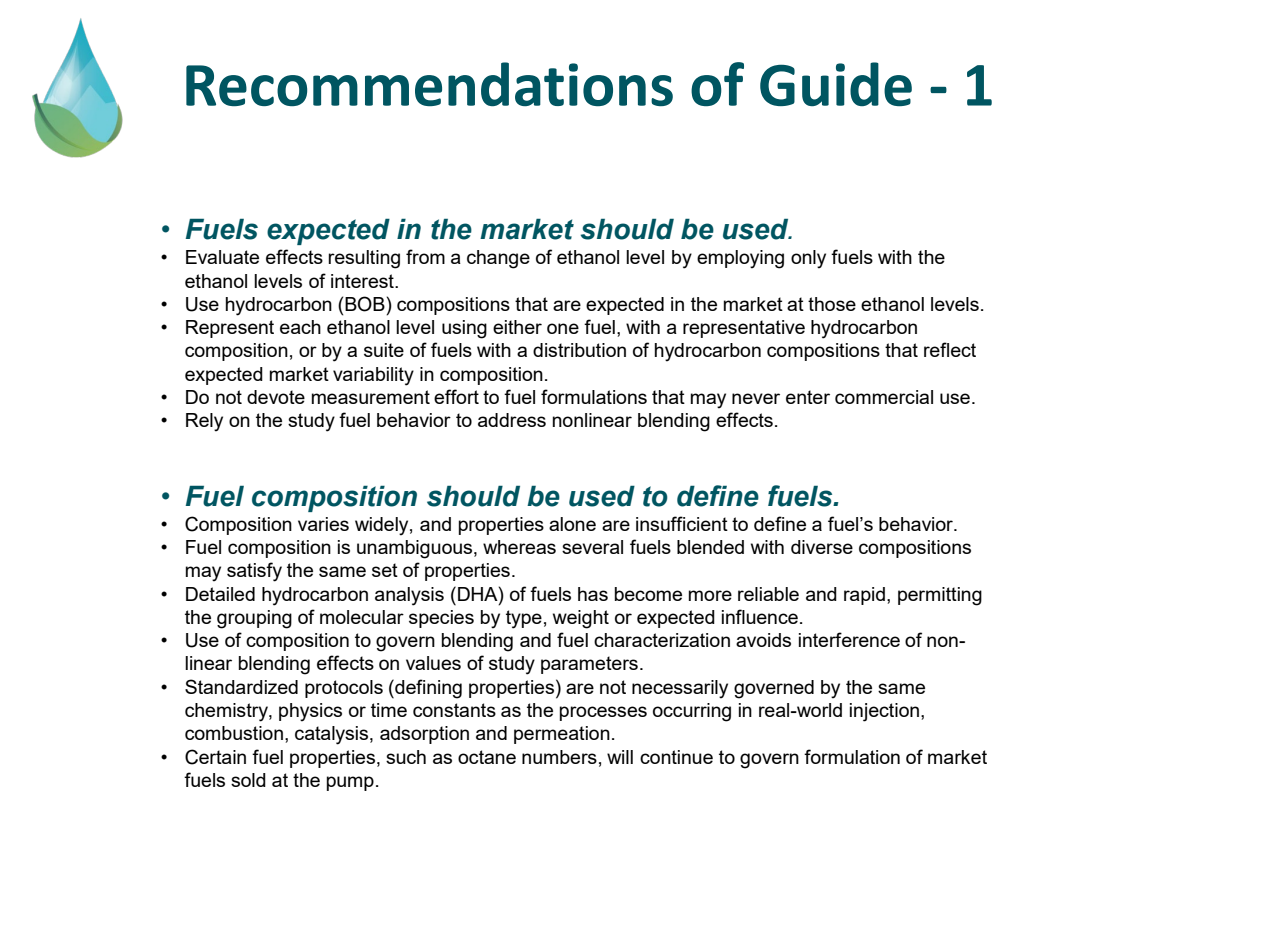 The height and width of the page is (952, 1270). What do you see at coordinates (808, 259) in the page?
I see `only` at bounding box center [808, 259].
